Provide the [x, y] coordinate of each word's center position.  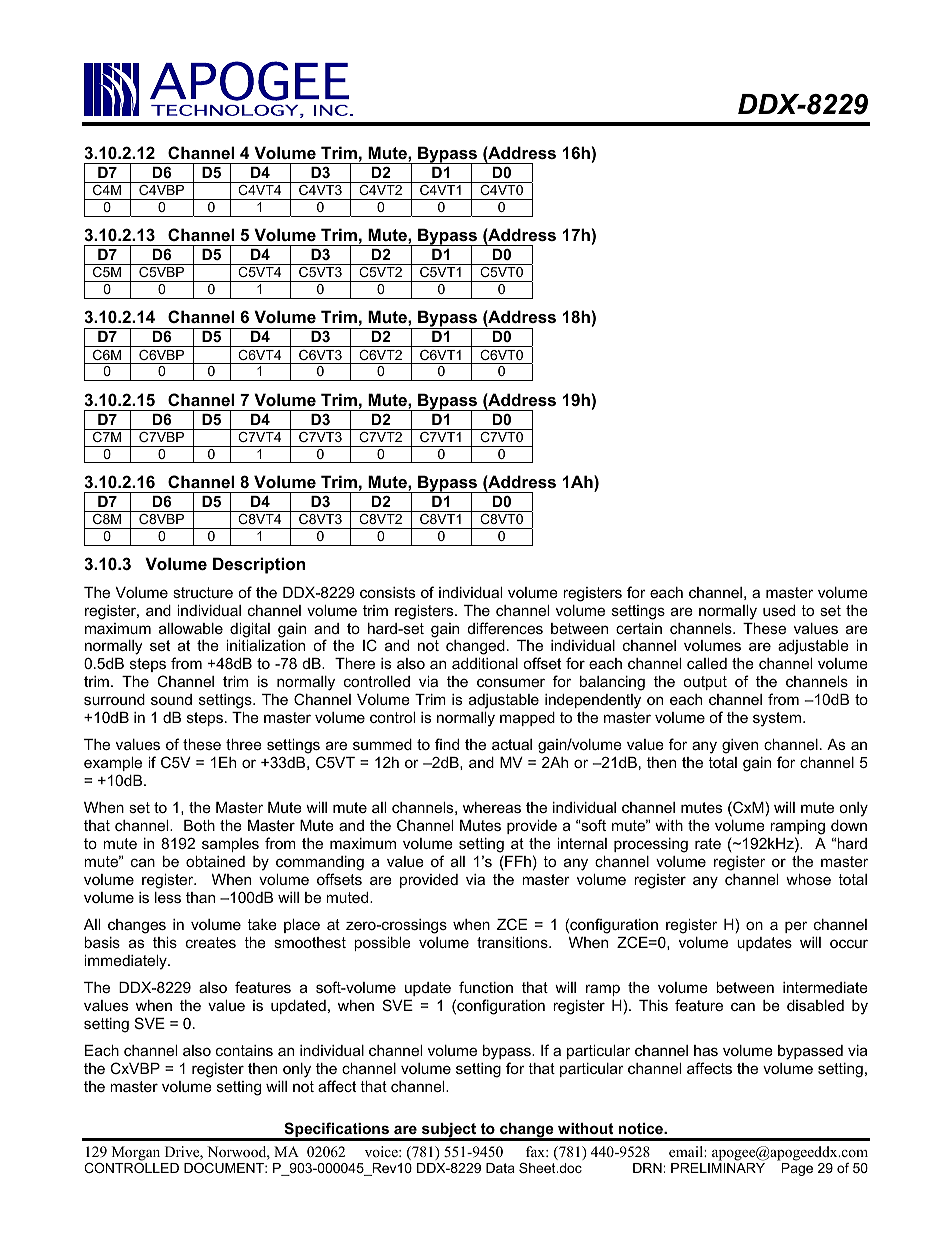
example [113, 764]
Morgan [136, 1153]
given [740, 746]
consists [387, 592]
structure [203, 592]
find [447, 744]
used [779, 610]
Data [500, 1168]
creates [211, 942]
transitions [513, 942]
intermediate [825, 987]
